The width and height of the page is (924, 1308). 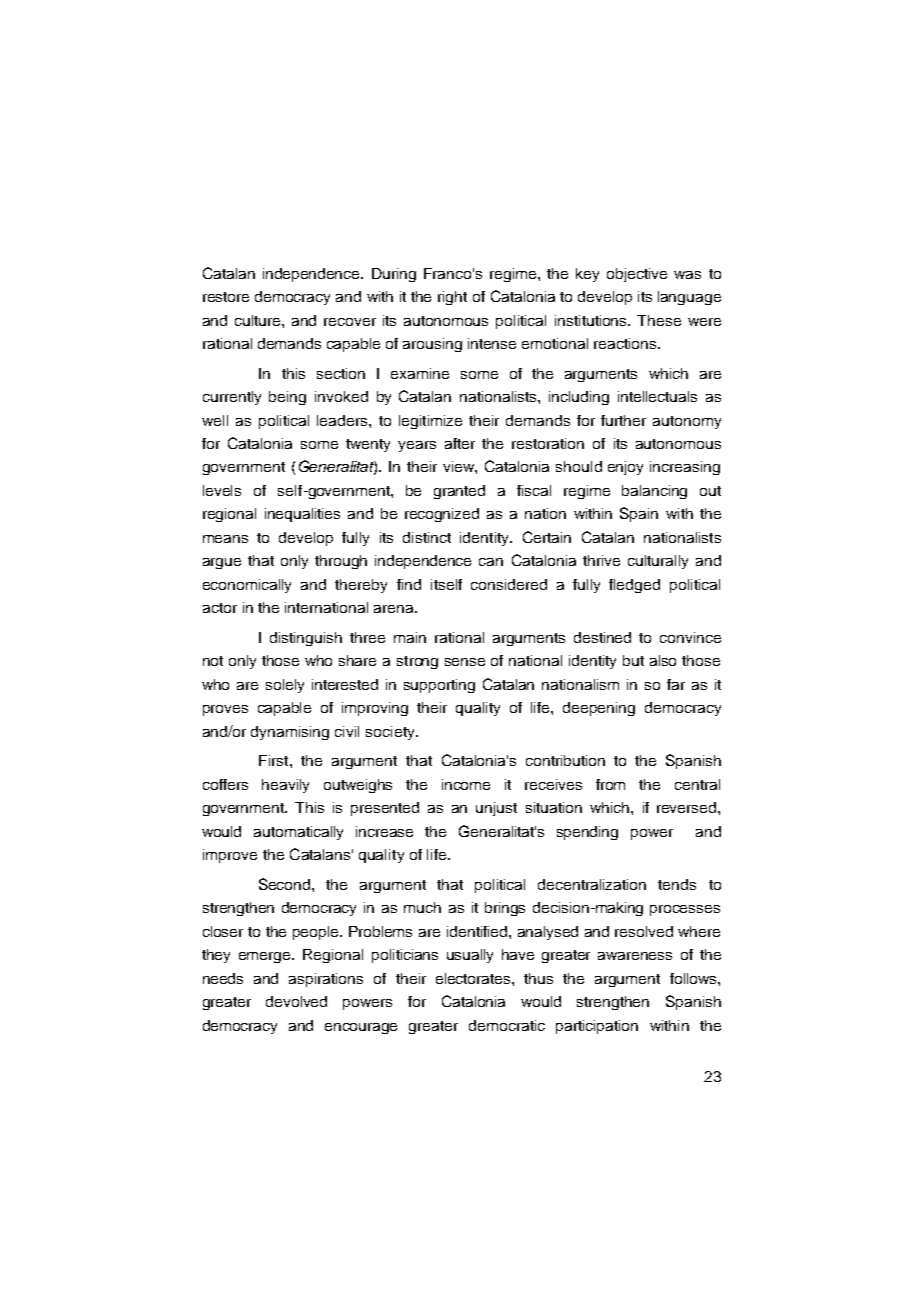 What do you see at coordinates (259, 320) in the page?
I see `culture` at bounding box center [259, 320].
